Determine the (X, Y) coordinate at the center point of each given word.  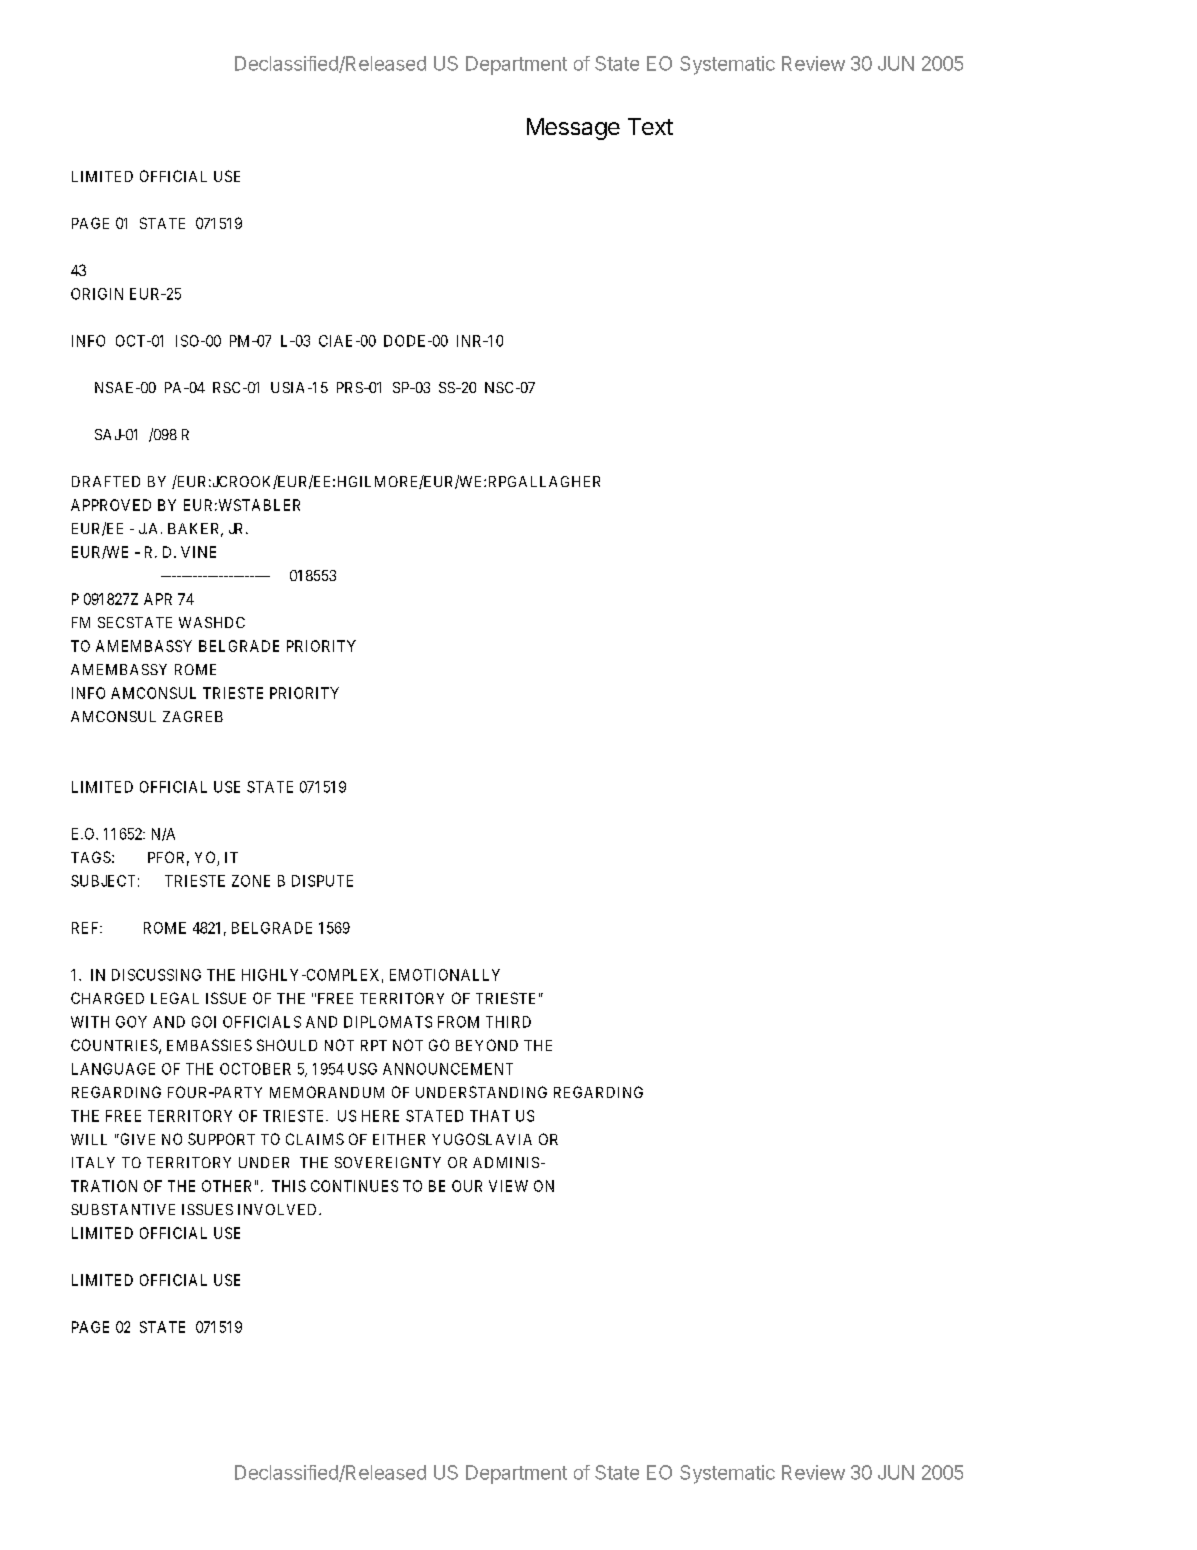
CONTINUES (354, 1186)
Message (573, 129)
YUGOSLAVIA (482, 1139)
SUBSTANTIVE (123, 1209)
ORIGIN (97, 294)
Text (650, 126)
